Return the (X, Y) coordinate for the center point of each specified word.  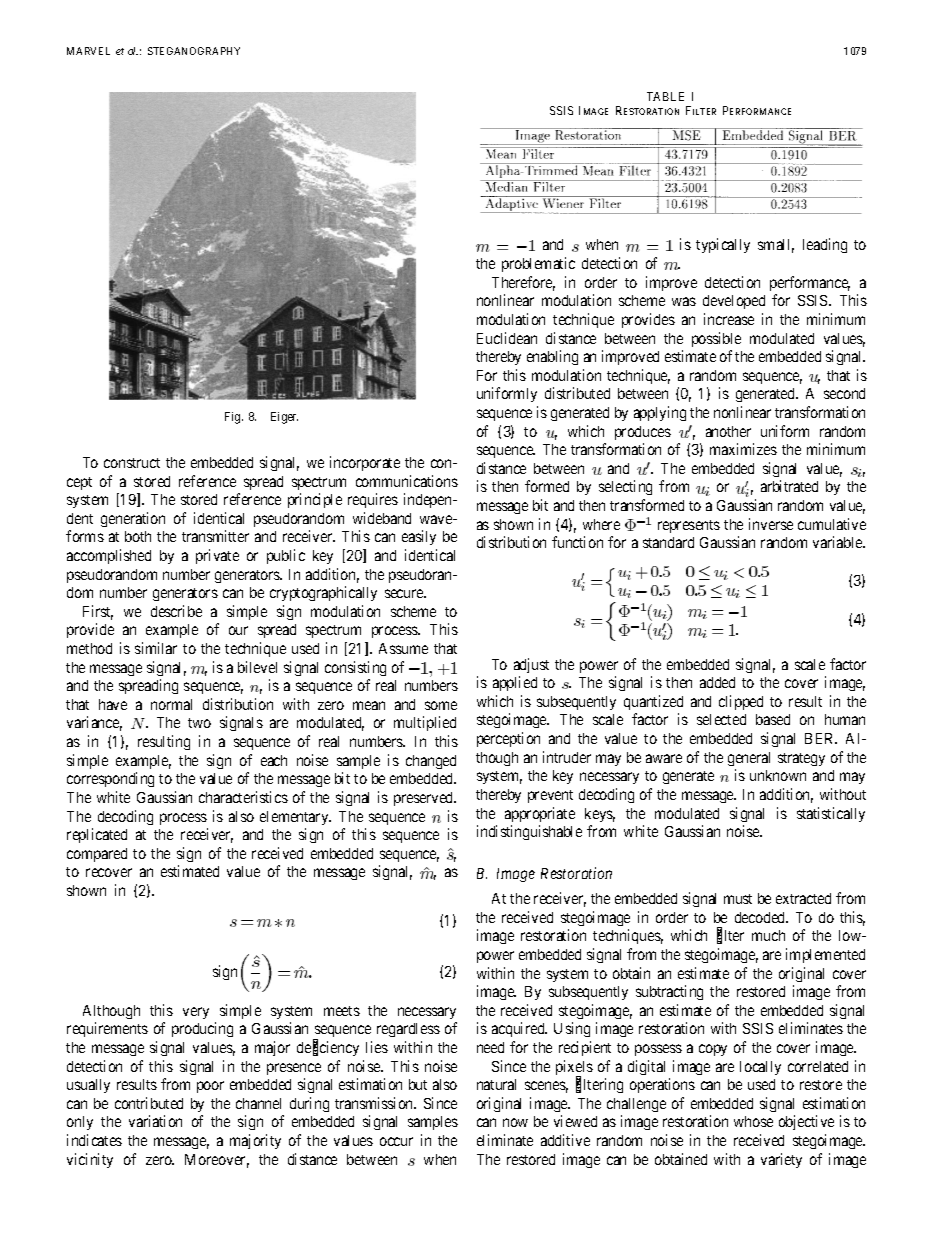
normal (171, 704)
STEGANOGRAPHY (194, 51)
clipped (741, 702)
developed (734, 302)
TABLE (665, 96)
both (138, 536)
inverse (771, 524)
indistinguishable (529, 832)
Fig (234, 418)
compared (97, 855)
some (441, 705)
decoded (761, 917)
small (776, 246)
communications (407, 481)
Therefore (523, 283)
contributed (149, 1103)
